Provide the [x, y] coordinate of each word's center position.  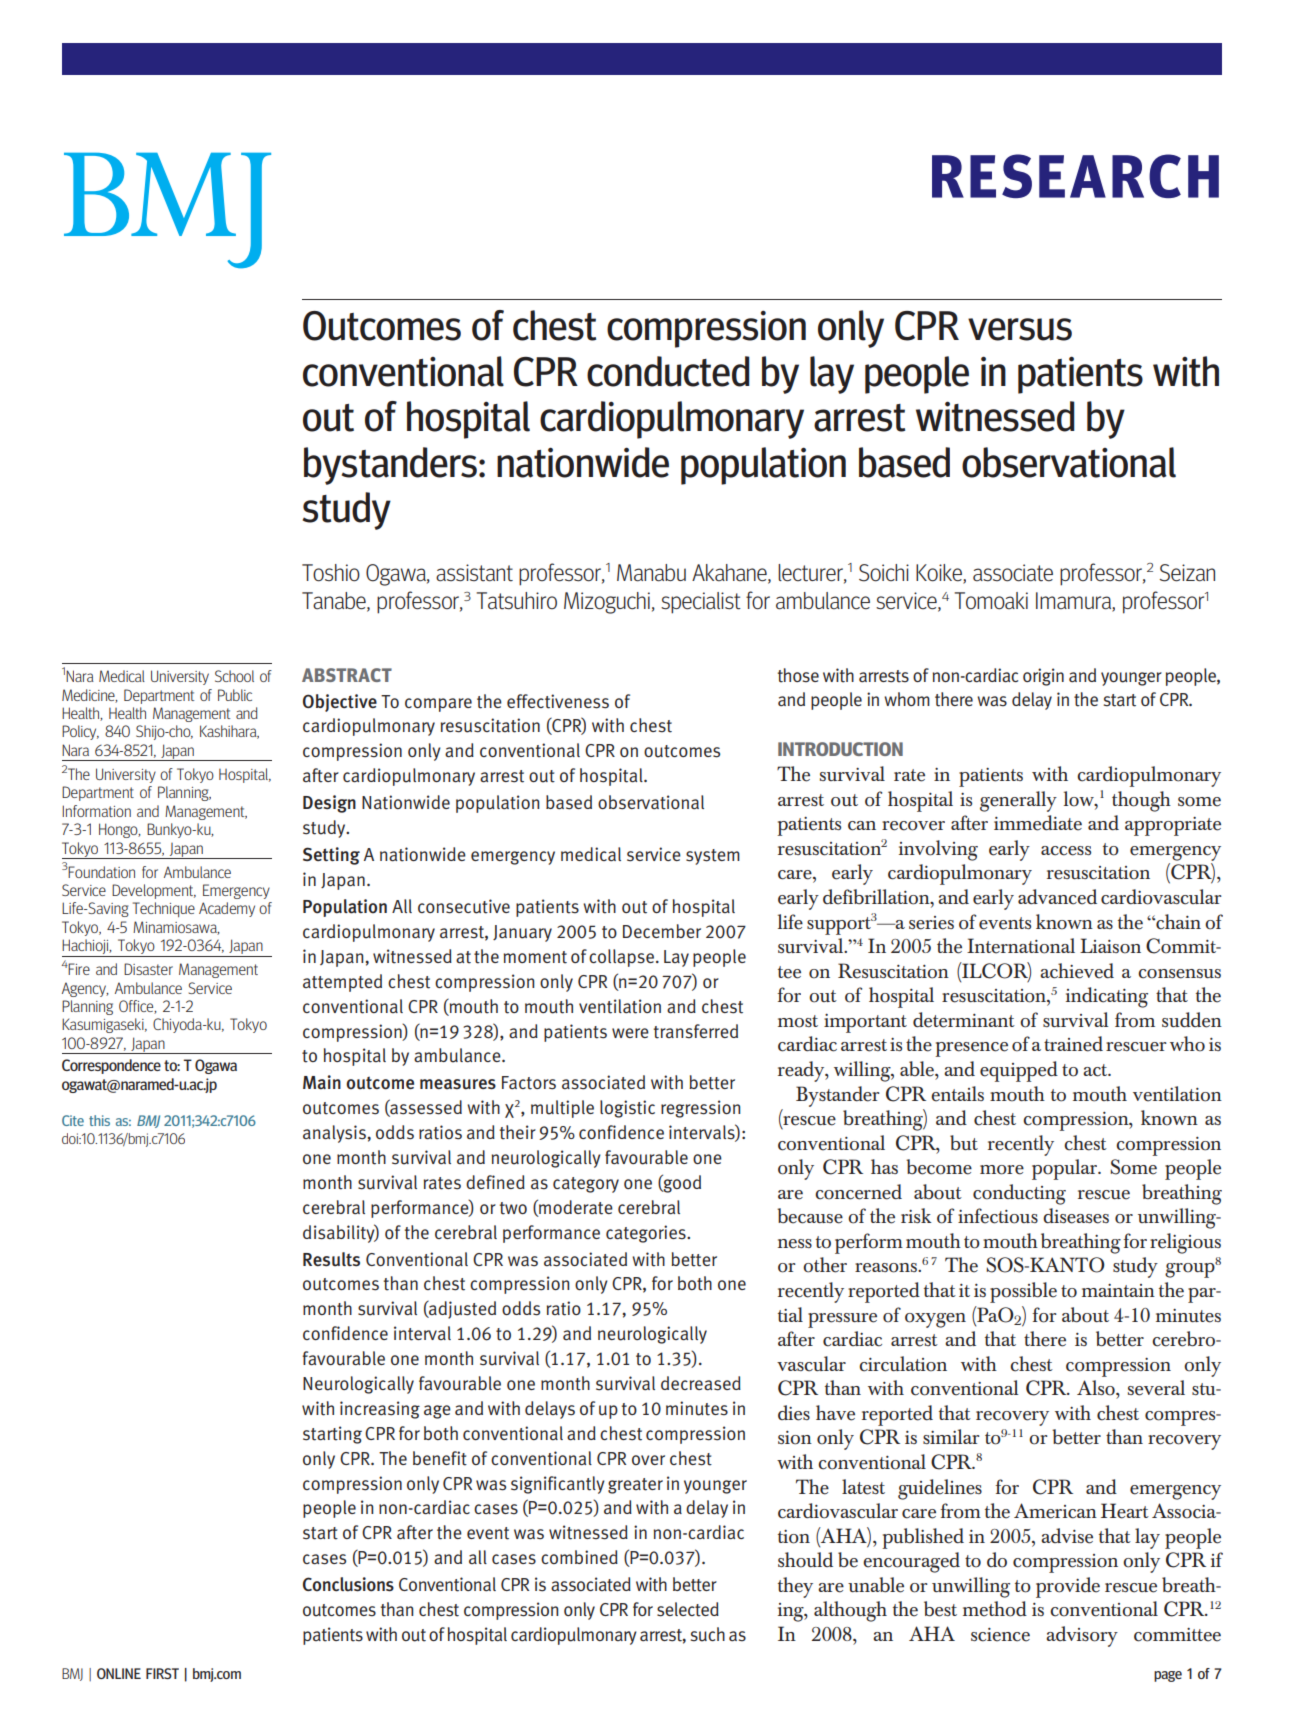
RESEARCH [1075, 176]
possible [1023, 1292]
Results [331, 1259]
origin [1043, 677]
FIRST [162, 1673]
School [234, 676]
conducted [668, 371]
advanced [1057, 897]
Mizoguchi [607, 603]
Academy [227, 909]
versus [1020, 329]
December [662, 931]
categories [647, 1234]
